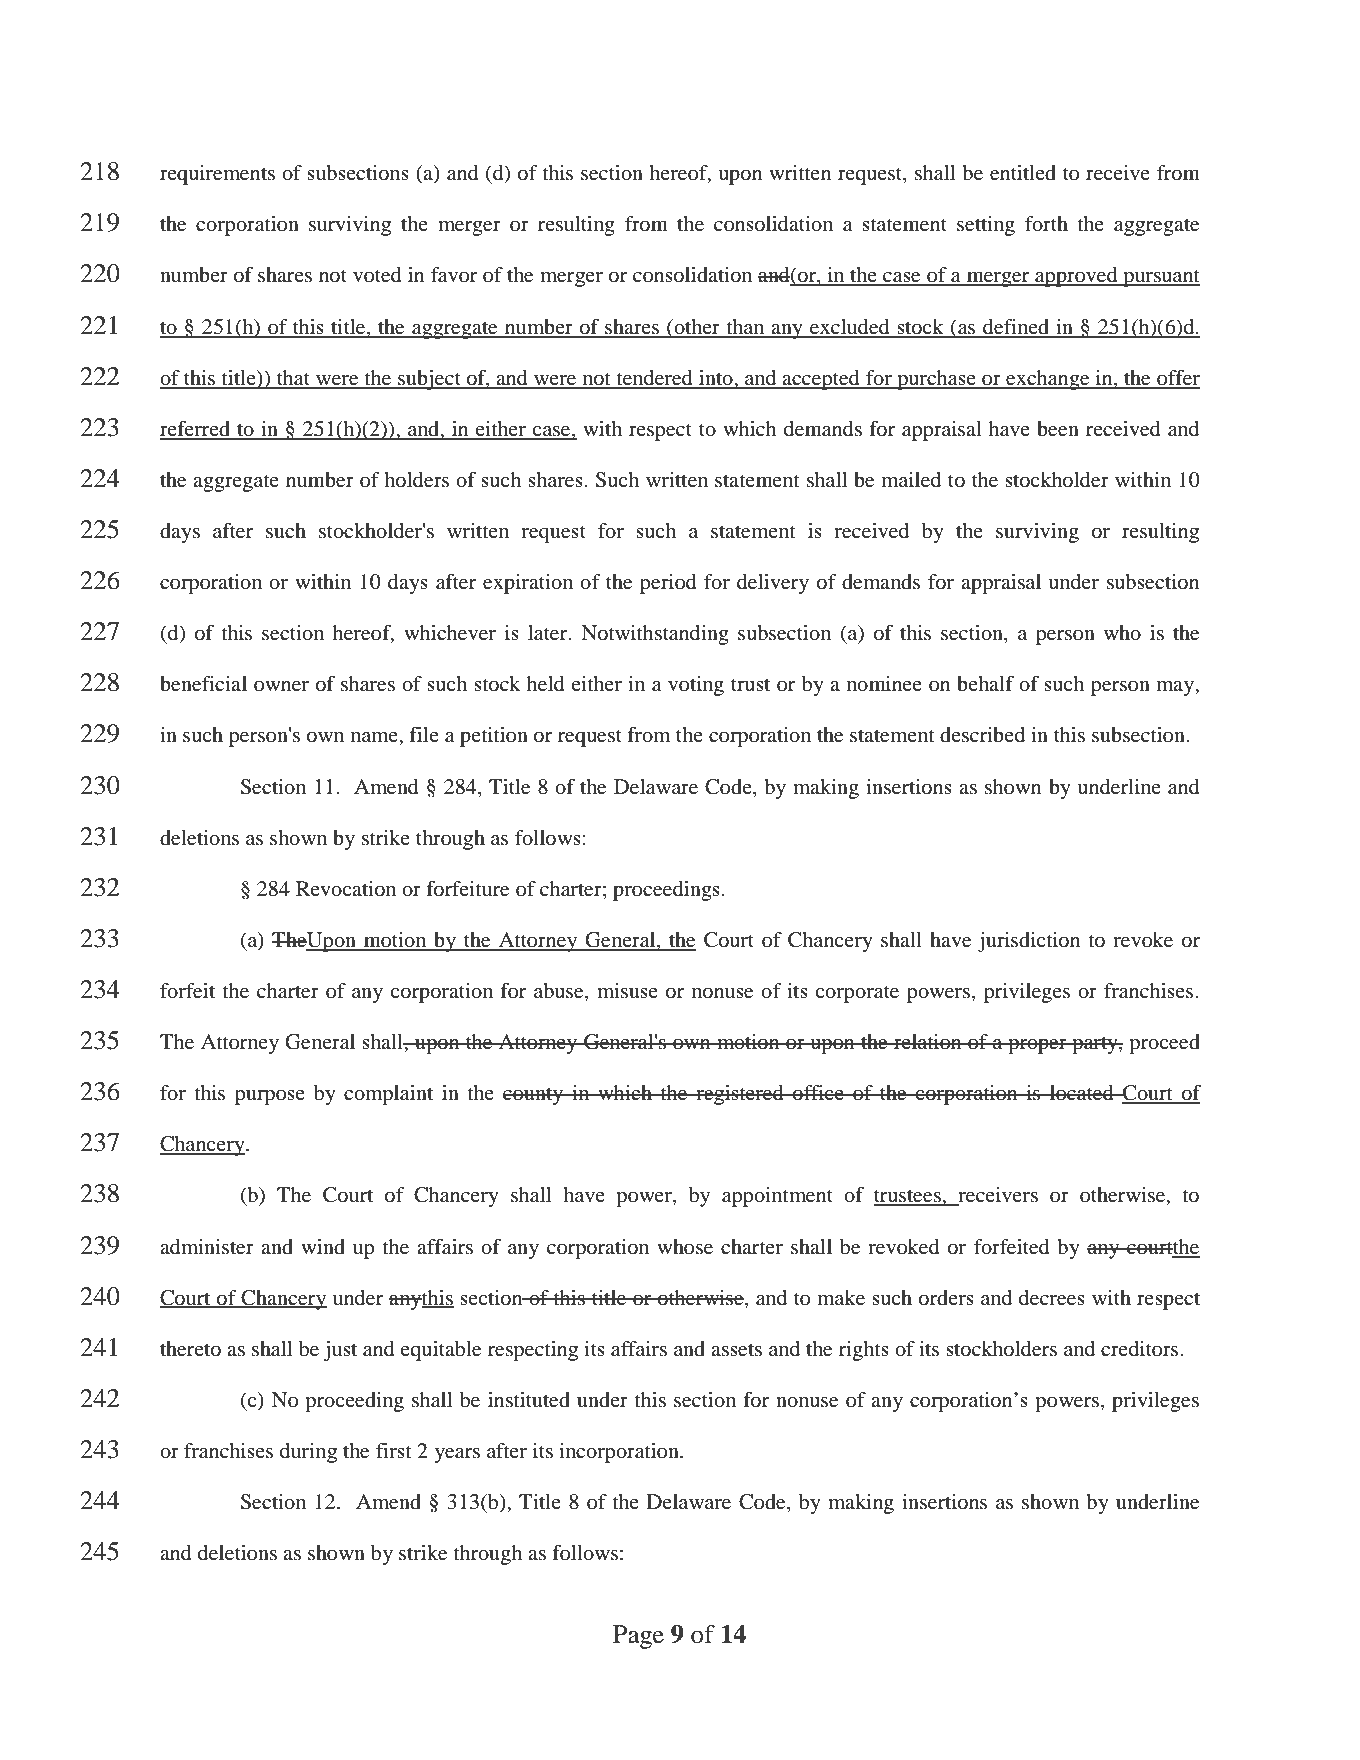 Image resolution: width=1360 pixels, height=1760 pixels. Describe the element at coordinates (346, 889) in the screenshot. I see `Revocation` at that location.
